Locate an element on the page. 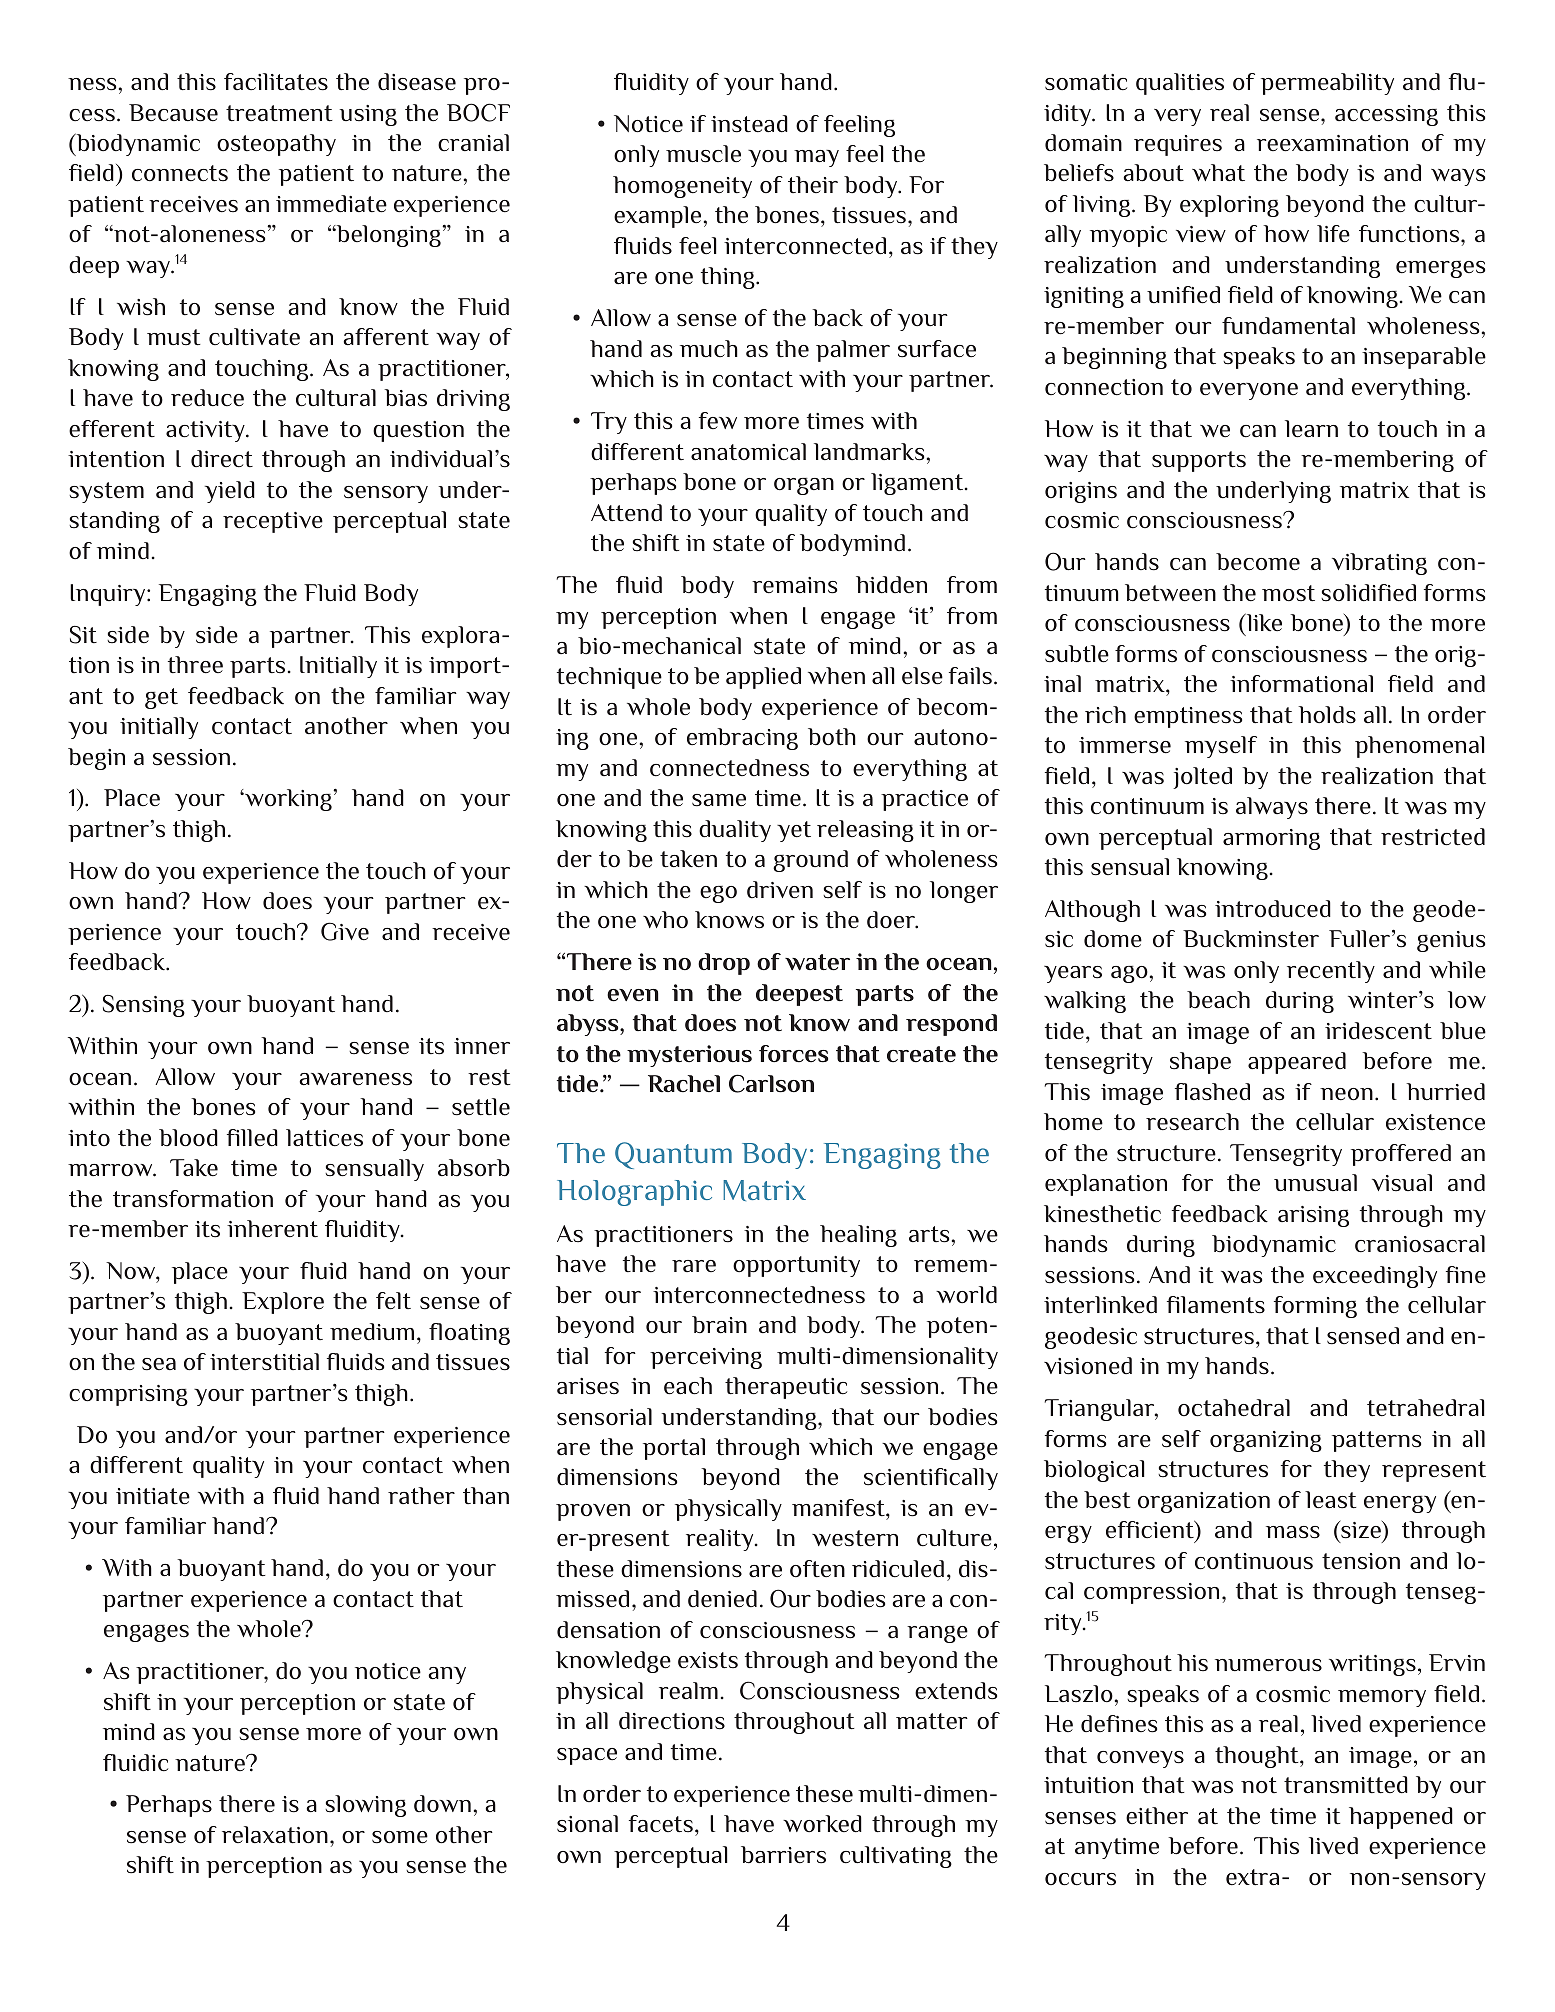 The width and height of the image is (1555, 2012). permeability is located at coordinates (1327, 84).
